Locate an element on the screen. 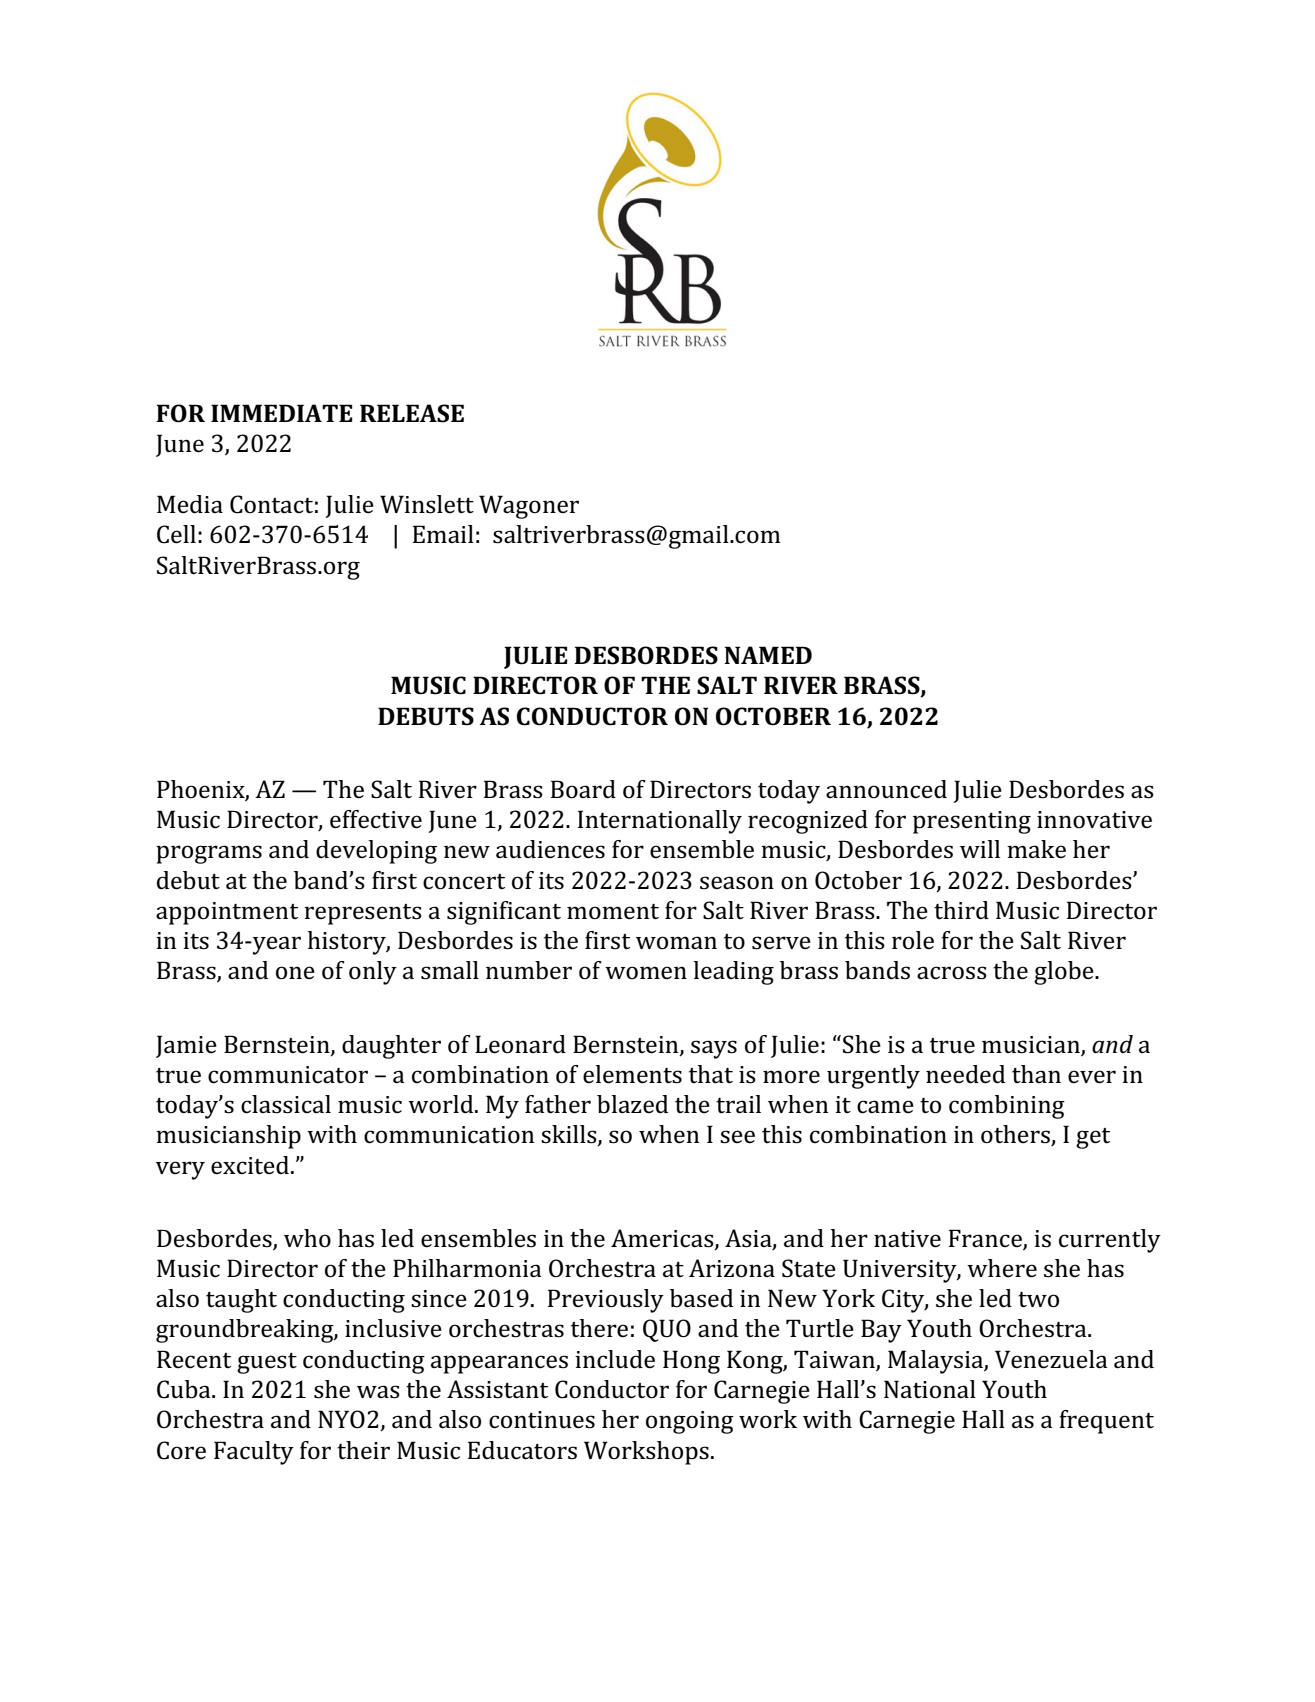 This screenshot has height=1702, width=1315. needed is located at coordinates (965, 1074).
